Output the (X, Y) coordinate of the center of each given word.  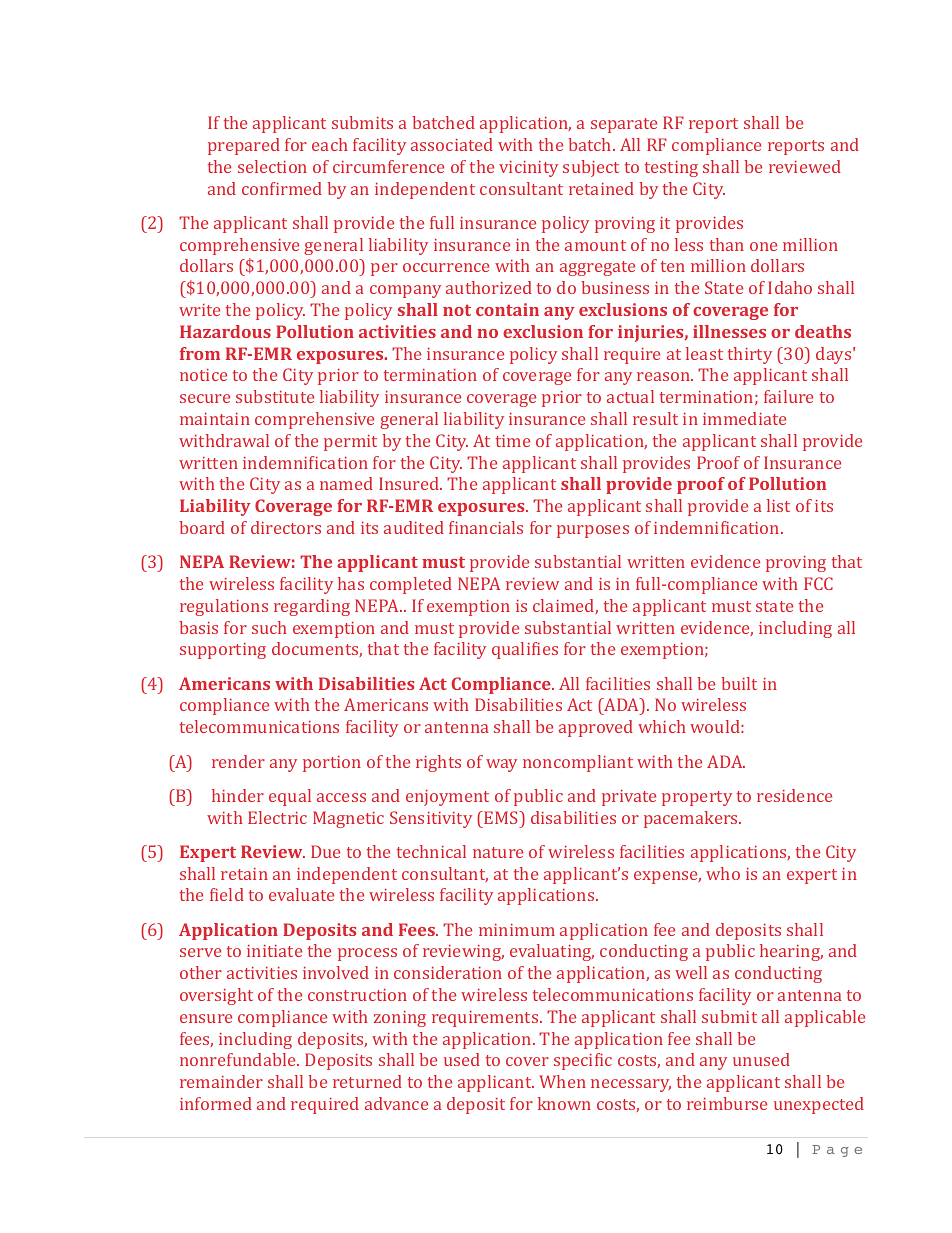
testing (671, 169)
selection (272, 166)
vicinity (528, 169)
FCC (818, 583)
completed (411, 585)
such (269, 627)
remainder (221, 1081)
